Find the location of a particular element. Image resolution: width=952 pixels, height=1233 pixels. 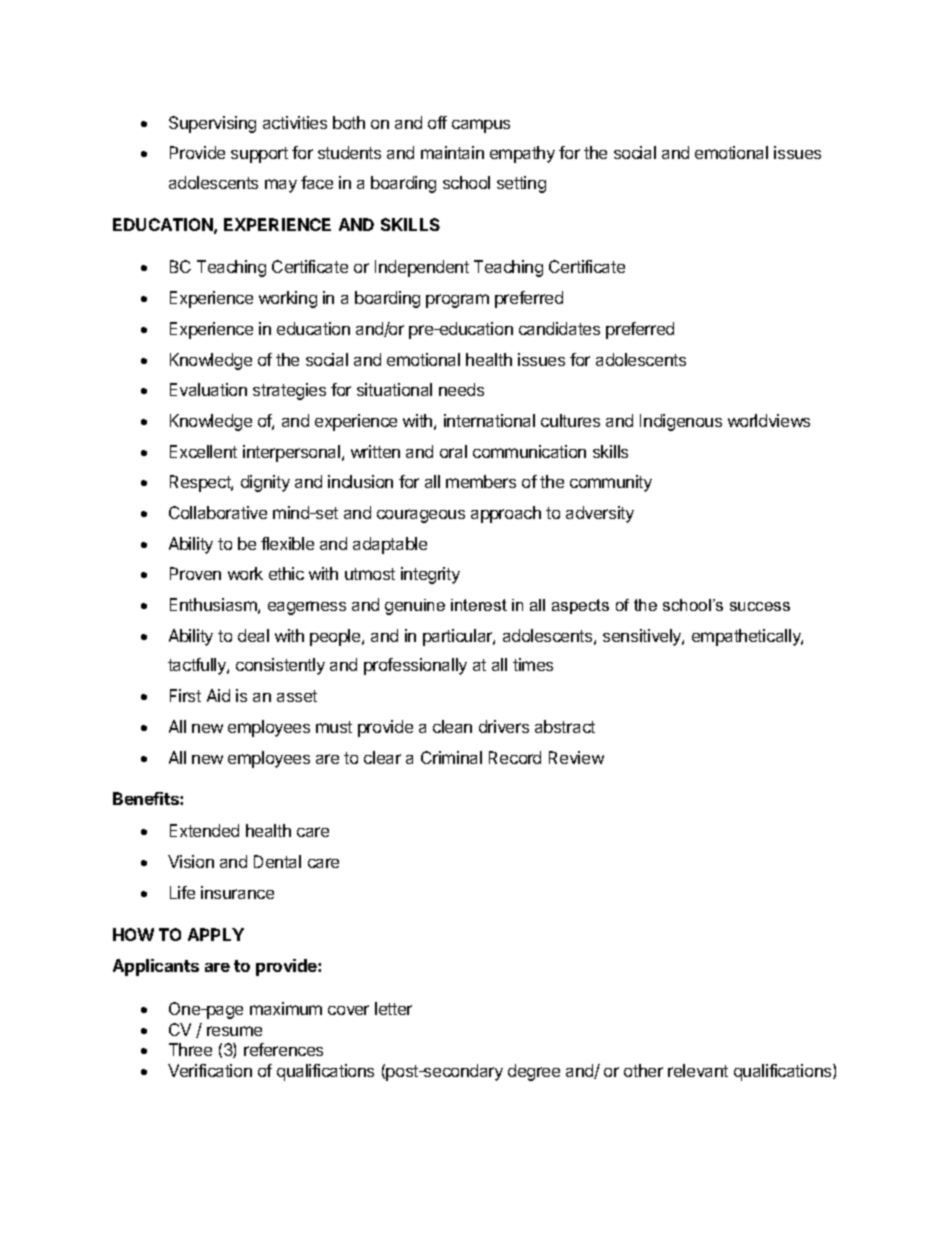

maintain is located at coordinates (452, 152).
